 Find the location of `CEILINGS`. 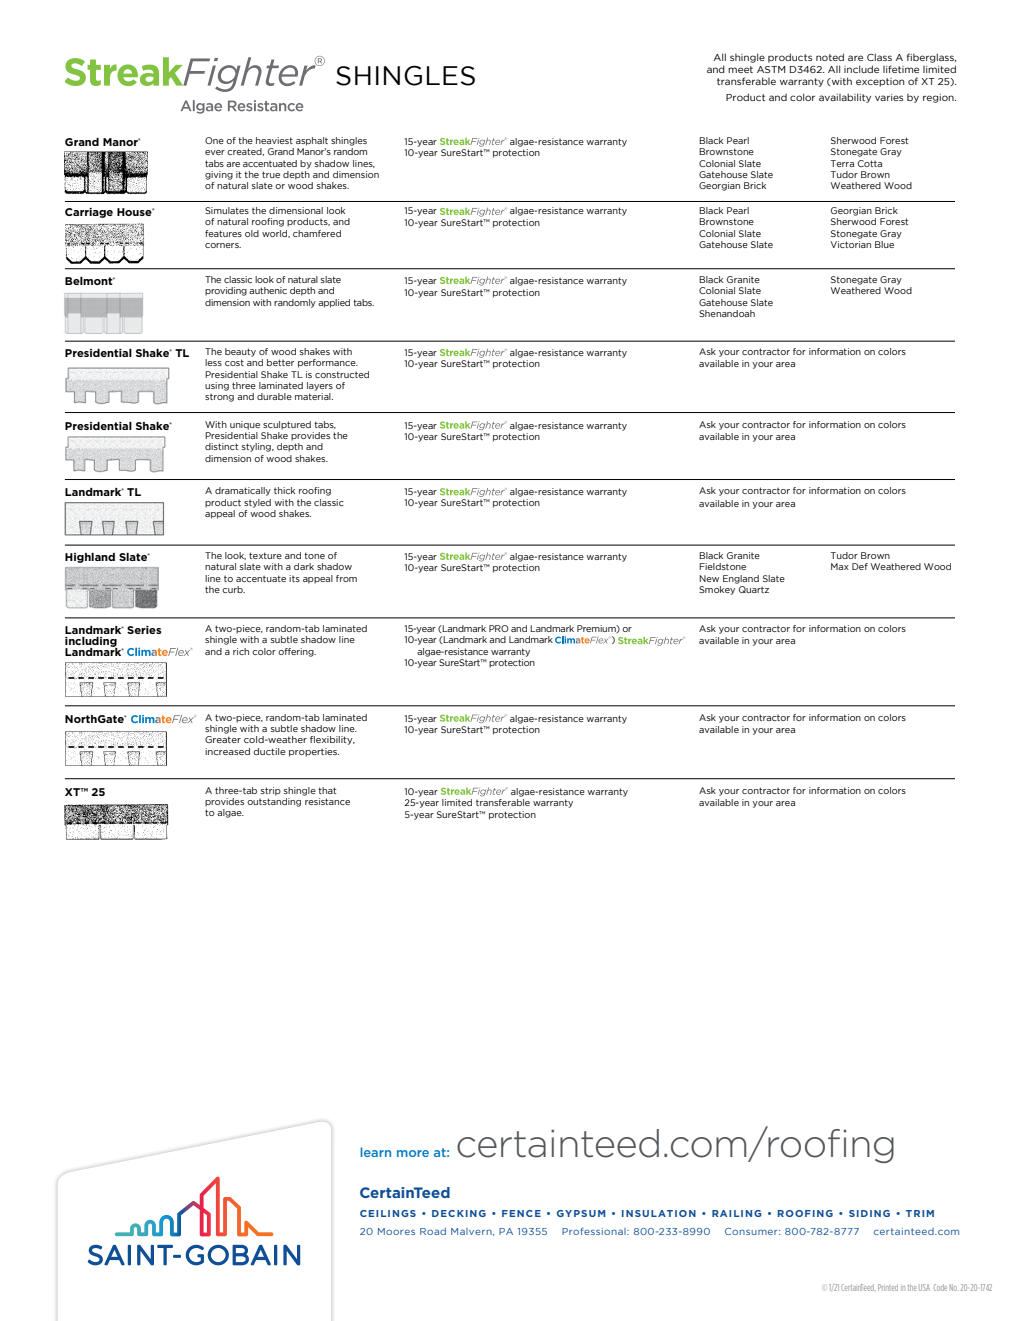

CEILINGS is located at coordinates (388, 1213).
